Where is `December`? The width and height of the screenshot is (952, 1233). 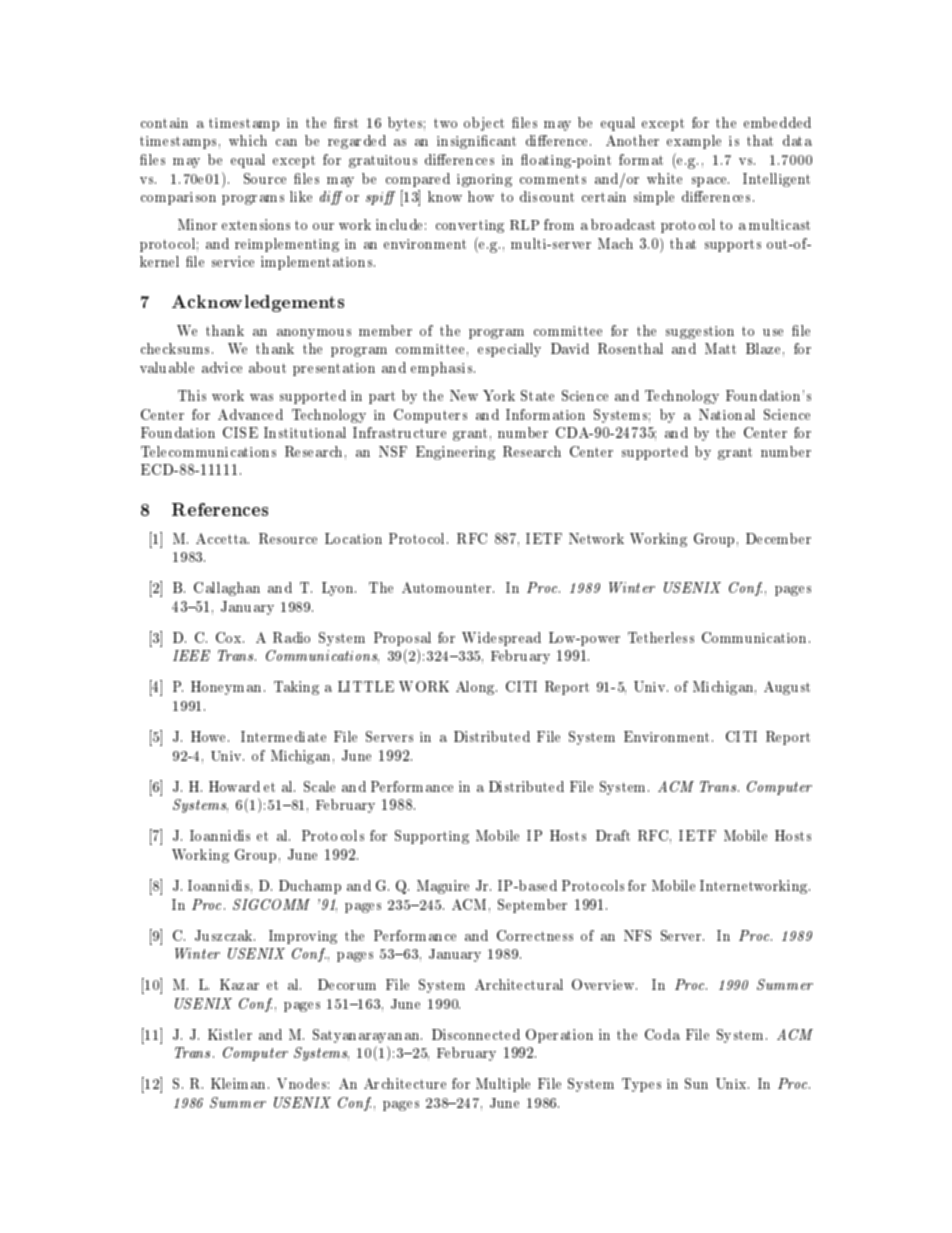
December is located at coordinates (778, 538).
